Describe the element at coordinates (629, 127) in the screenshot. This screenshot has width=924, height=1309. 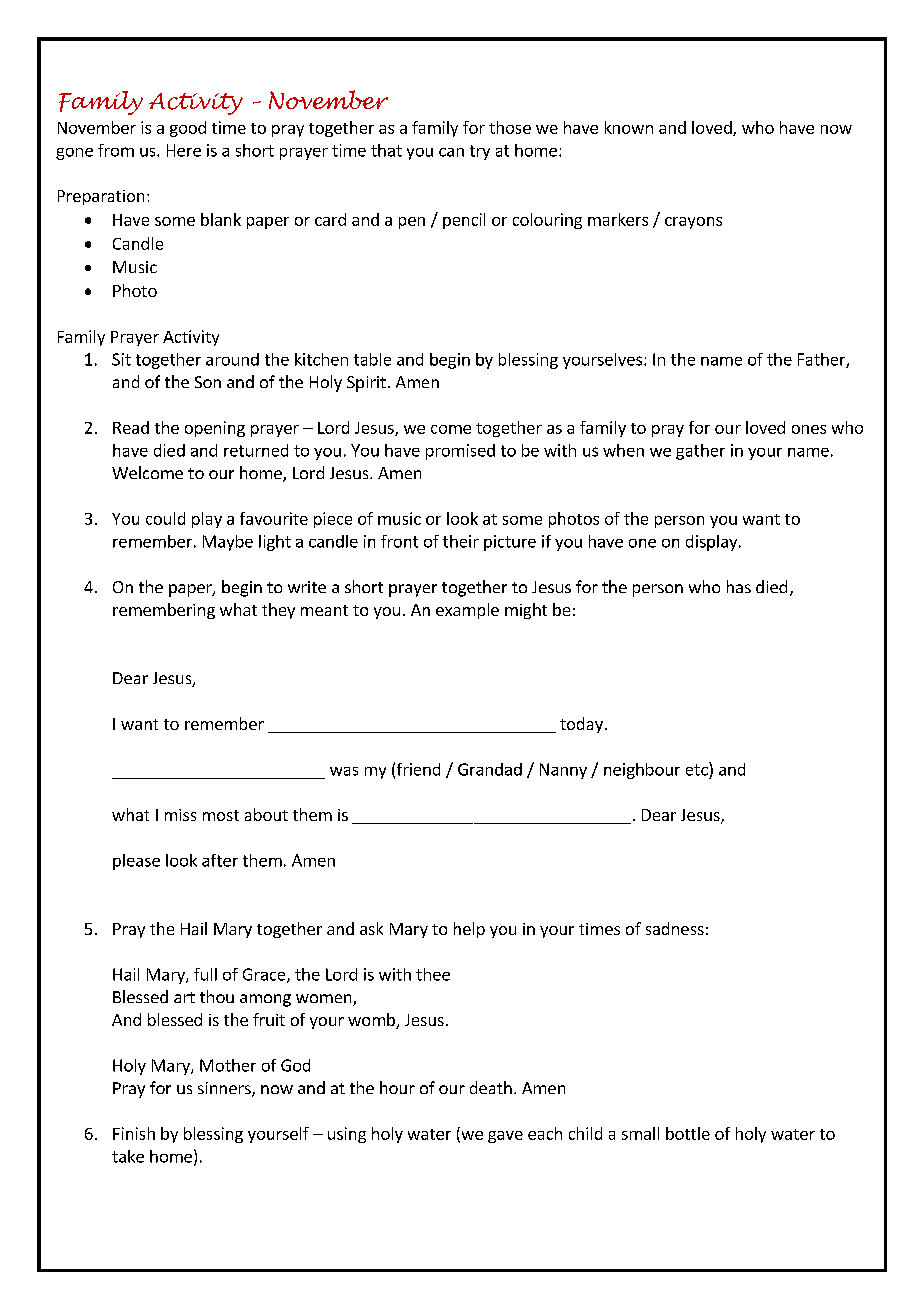
I see `known` at that location.
